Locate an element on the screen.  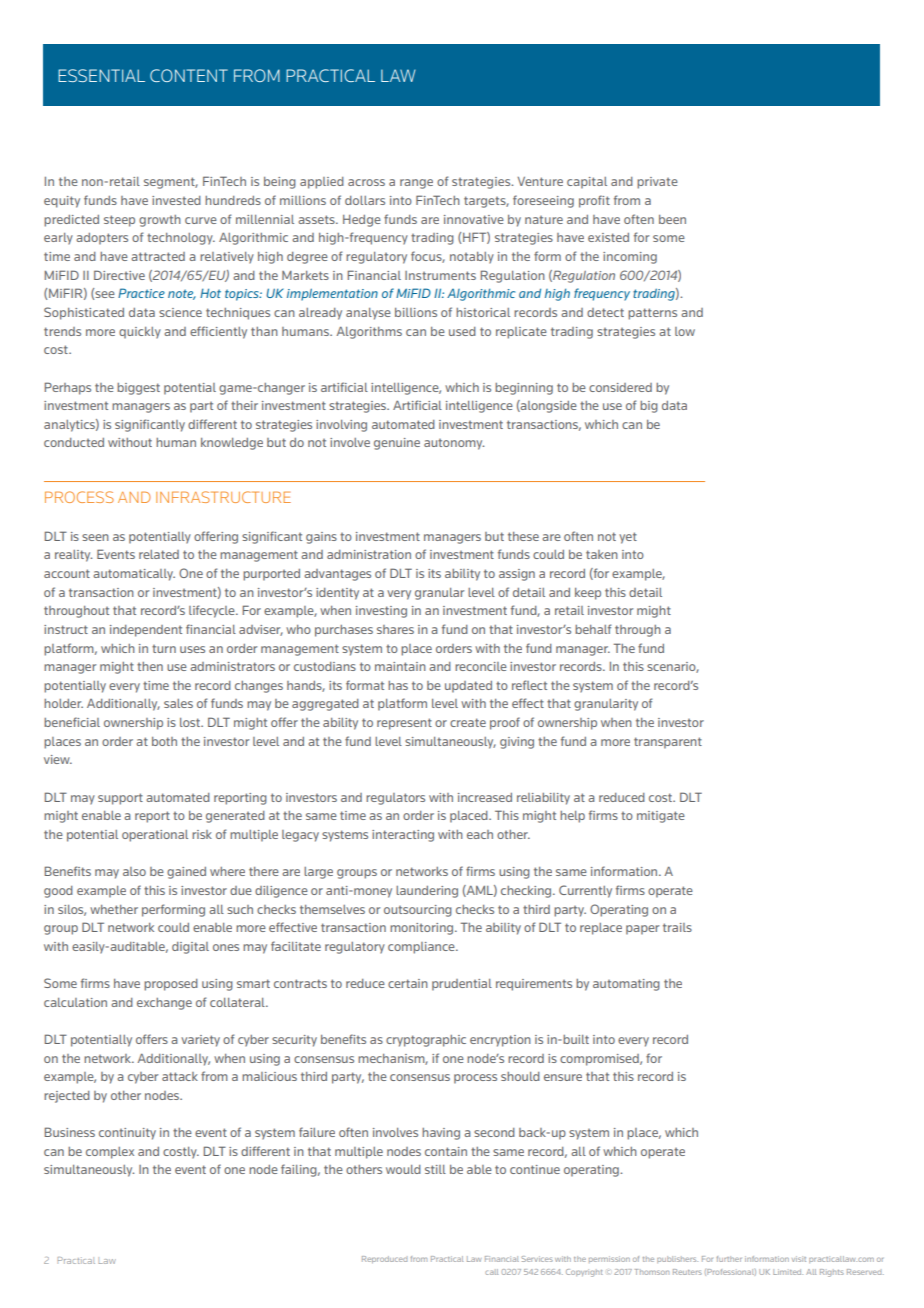
CONTENT is located at coordinates (189, 75).
